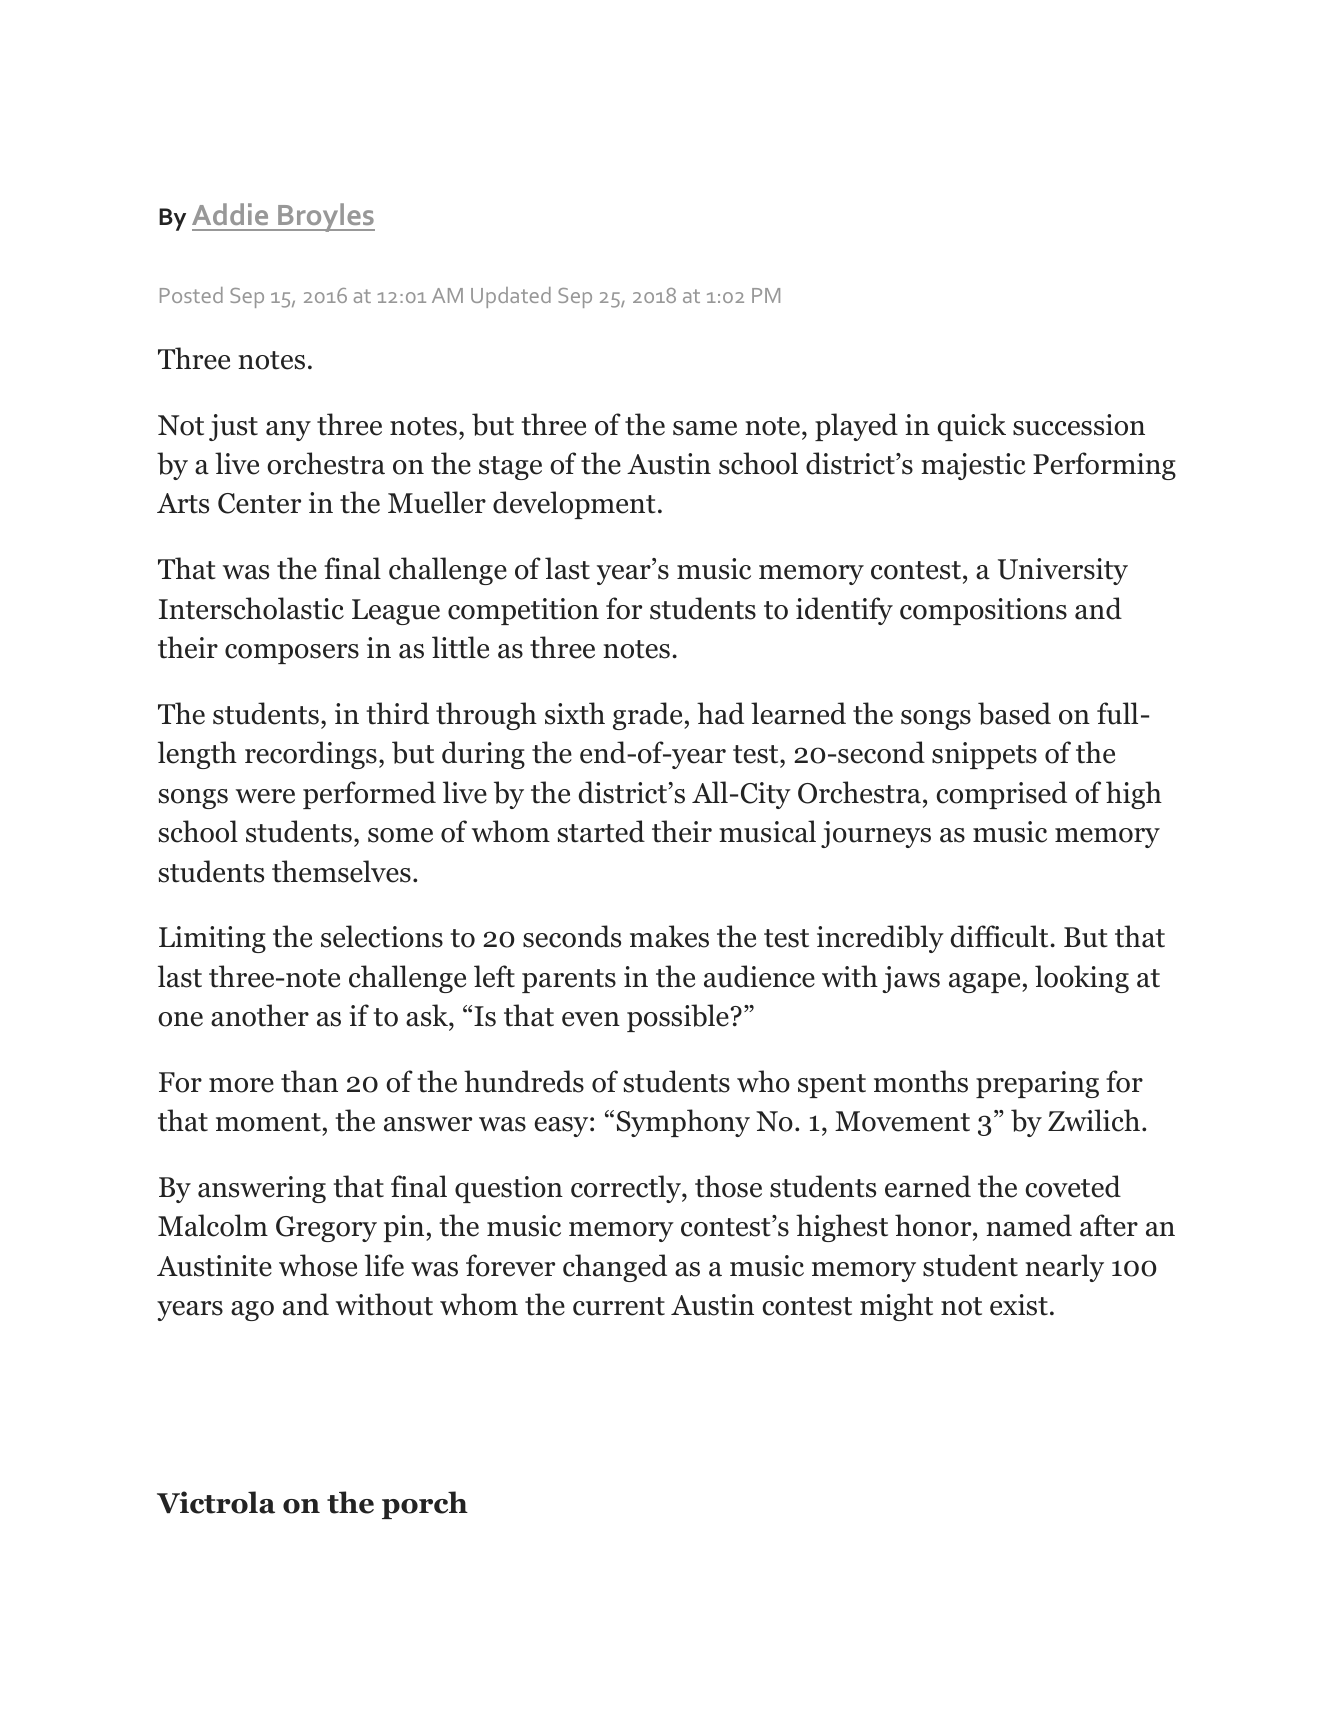 The height and width of the document is (1735, 1341). I want to click on comprised, so click(1001, 795).
